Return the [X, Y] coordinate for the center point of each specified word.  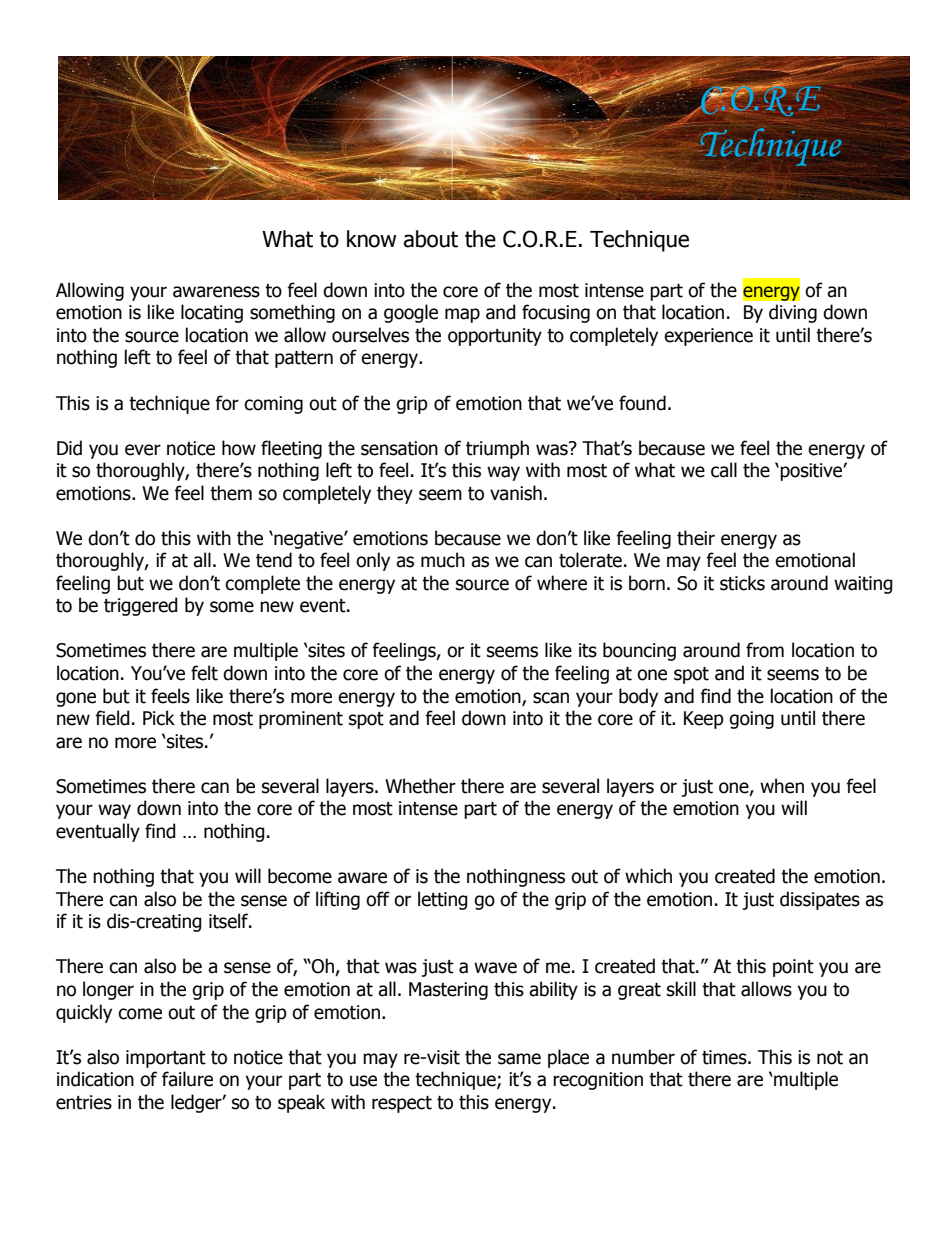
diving [793, 313]
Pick [159, 718]
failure [187, 1079]
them [231, 493]
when [782, 786]
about [431, 239]
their [696, 538]
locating [212, 313]
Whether [420, 786]
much [443, 560]
